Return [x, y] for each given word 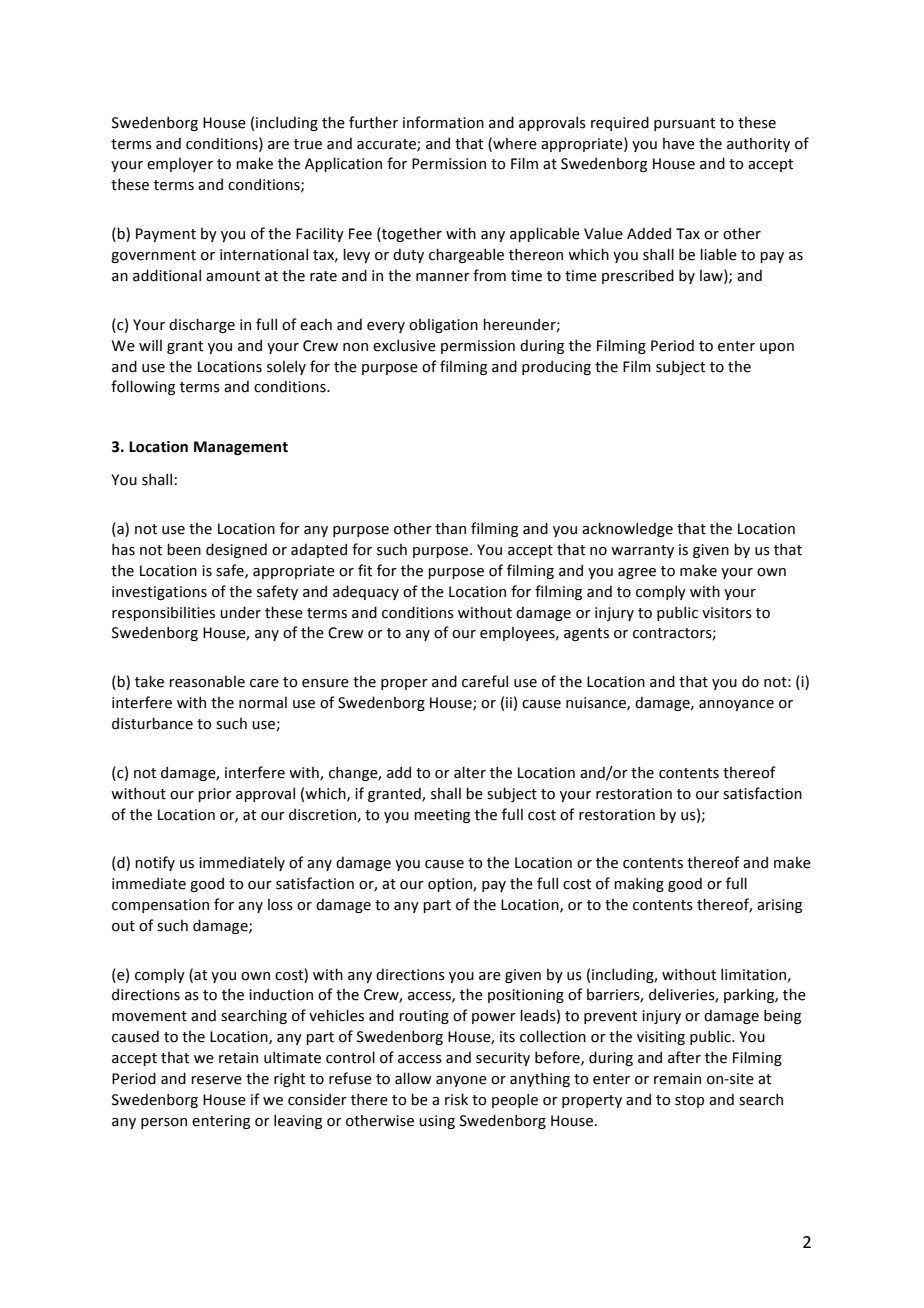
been [184, 549]
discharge [202, 325]
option [451, 885]
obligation [443, 326]
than [450, 529]
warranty [642, 551]
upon [777, 348]
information [443, 122]
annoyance [736, 705]
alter [470, 772]
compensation [160, 906]
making [639, 884]
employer [180, 165]
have [679, 144]
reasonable [207, 682]
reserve [216, 1080]
